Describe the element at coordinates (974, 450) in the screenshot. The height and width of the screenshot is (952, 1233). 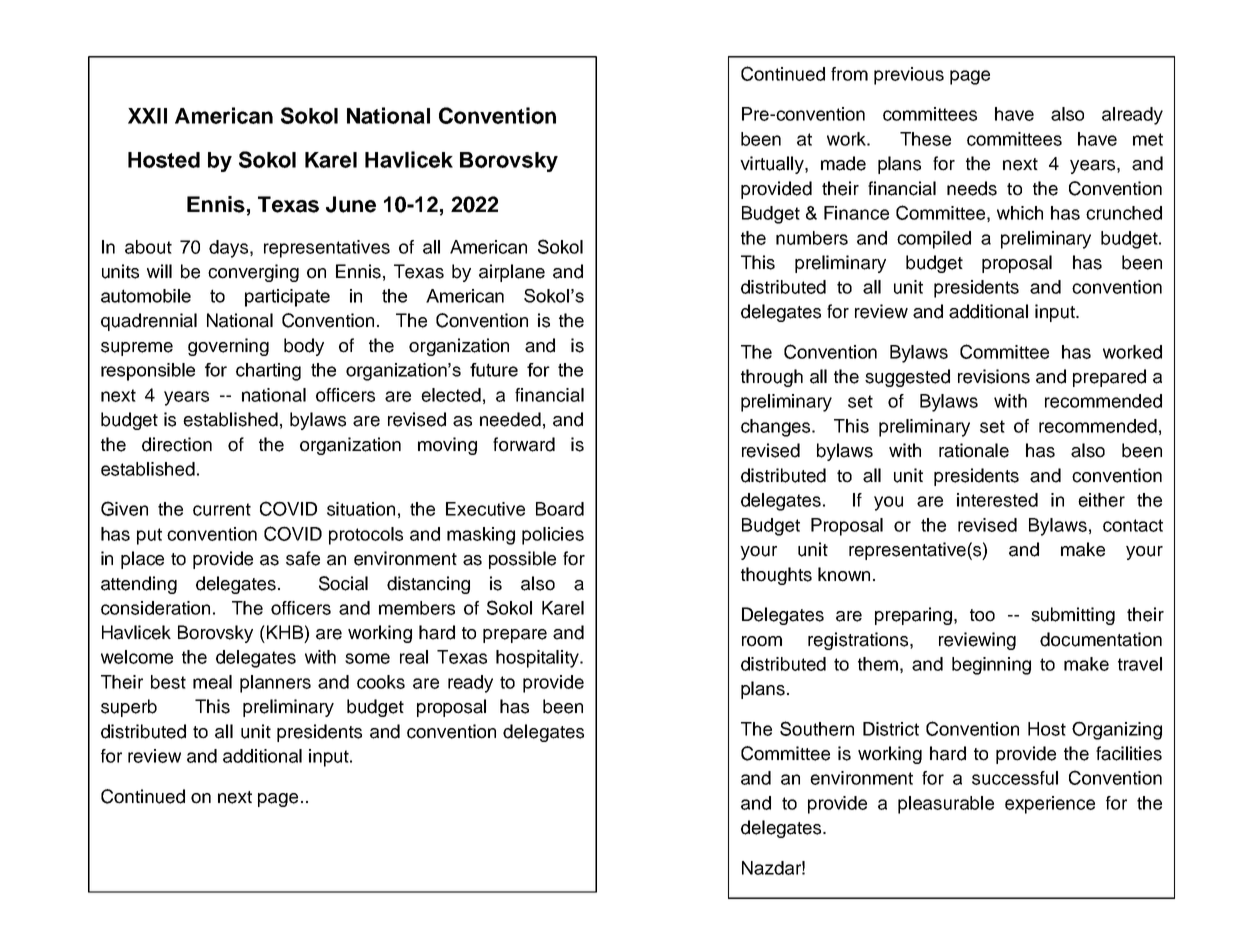
I see `rationale` at that location.
